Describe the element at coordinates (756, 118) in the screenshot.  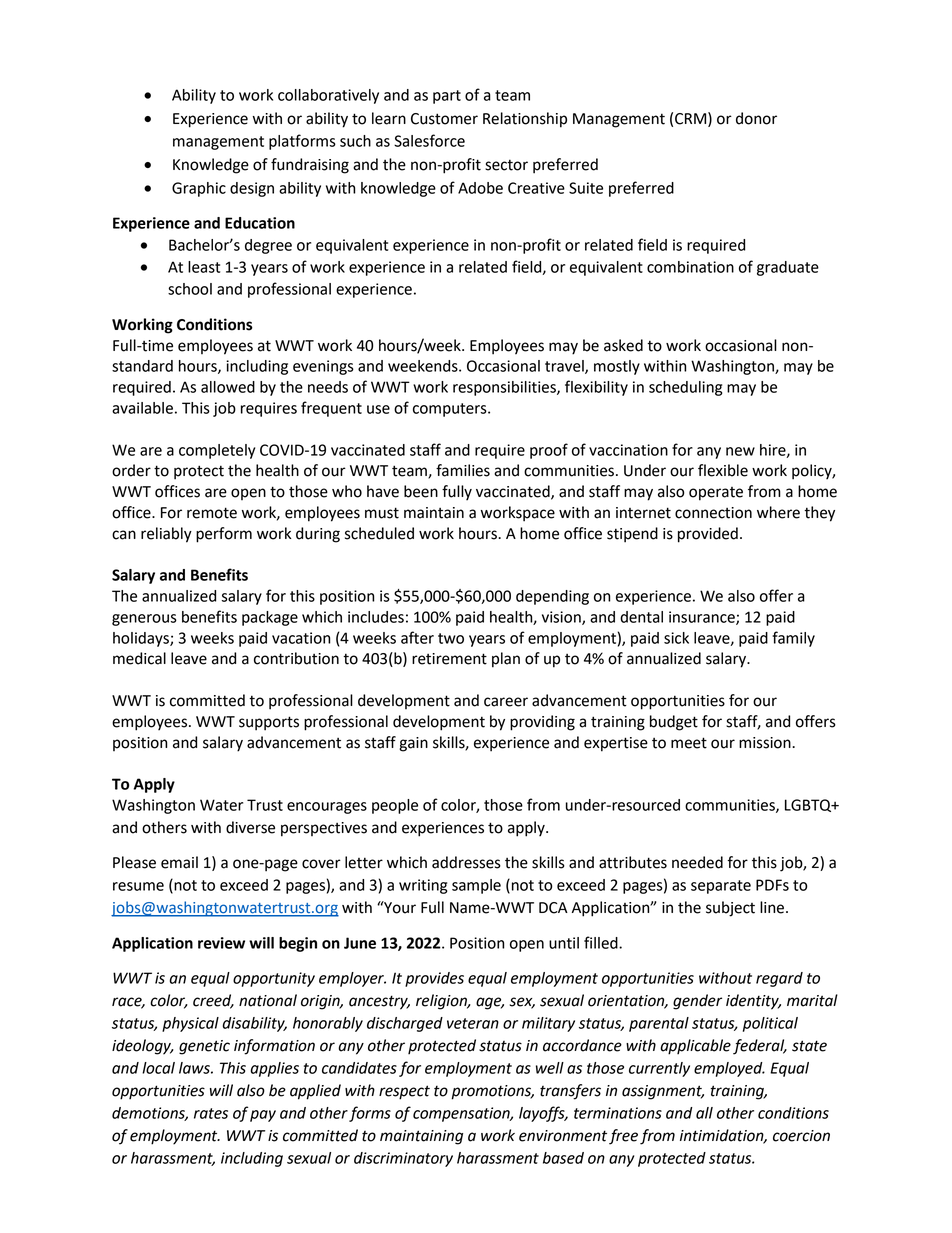
I see `donor` at that location.
